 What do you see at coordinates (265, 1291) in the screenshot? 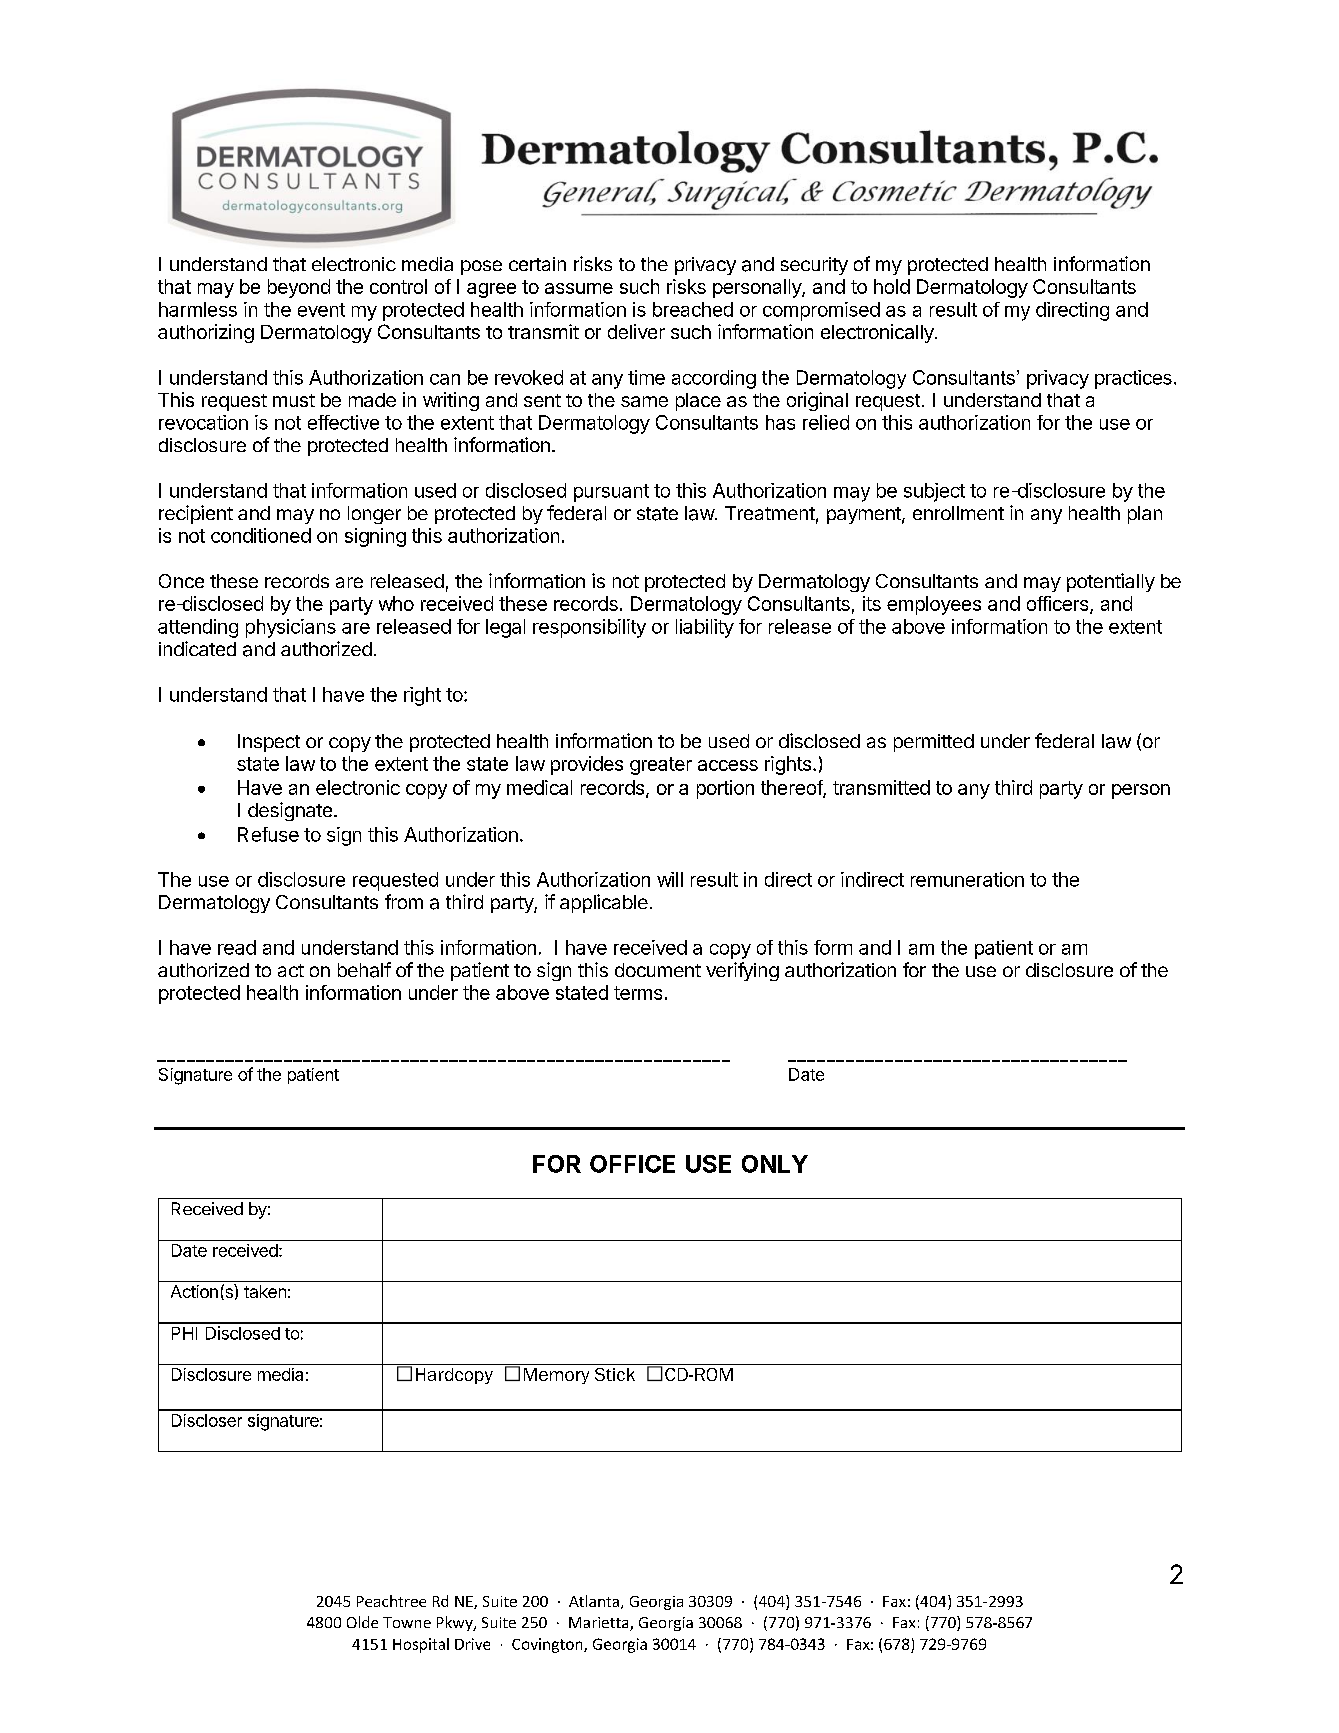
I see `taken` at bounding box center [265, 1291].
